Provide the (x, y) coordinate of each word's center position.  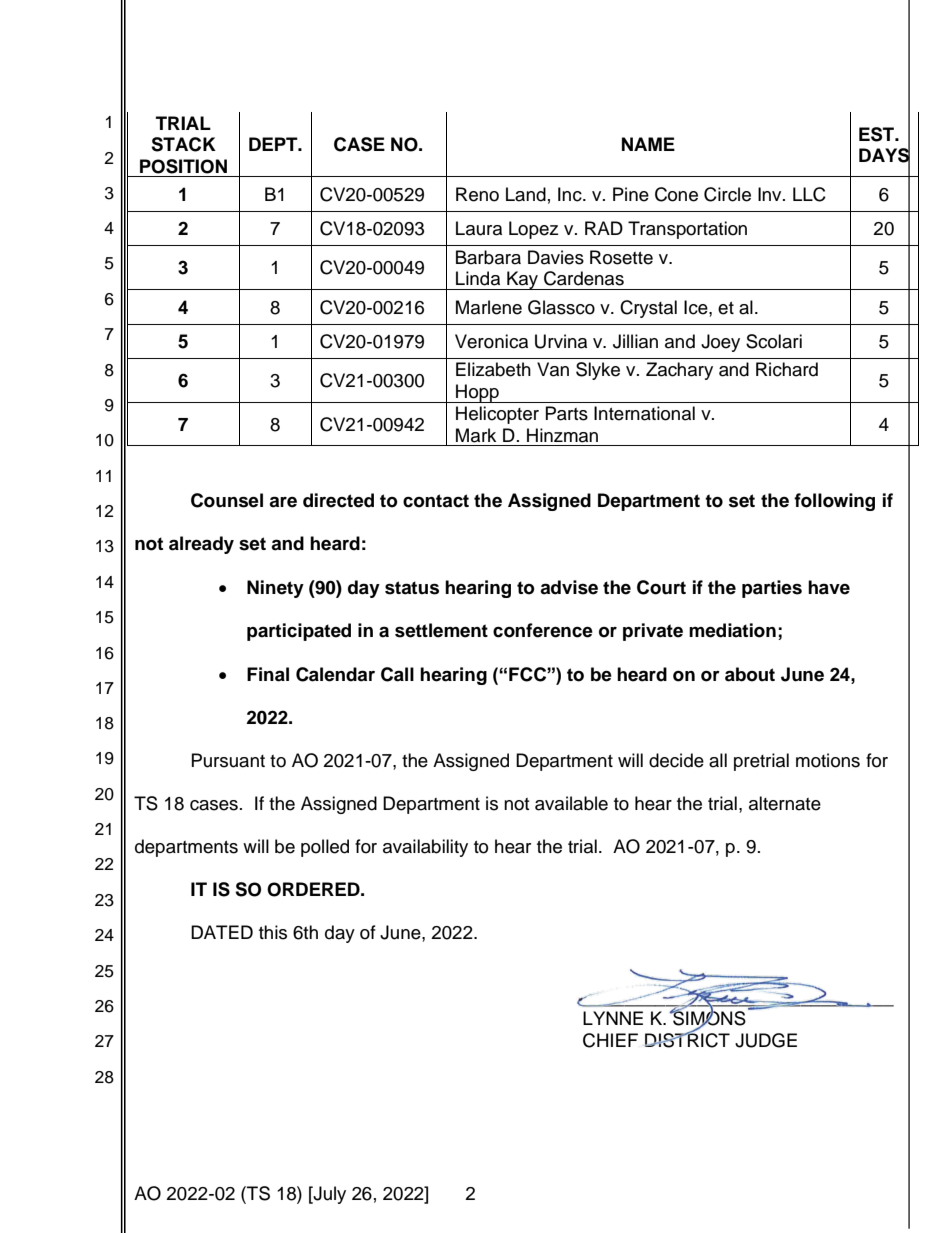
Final (268, 674)
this (273, 932)
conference (543, 630)
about (750, 674)
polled (325, 848)
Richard (787, 369)
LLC (809, 194)
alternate (785, 803)
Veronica (491, 341)
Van (553, 369)
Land (526, 194)
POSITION (183, 166)
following (834, 502)
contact (436, 501)
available (571, 803)
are (283, 502)
